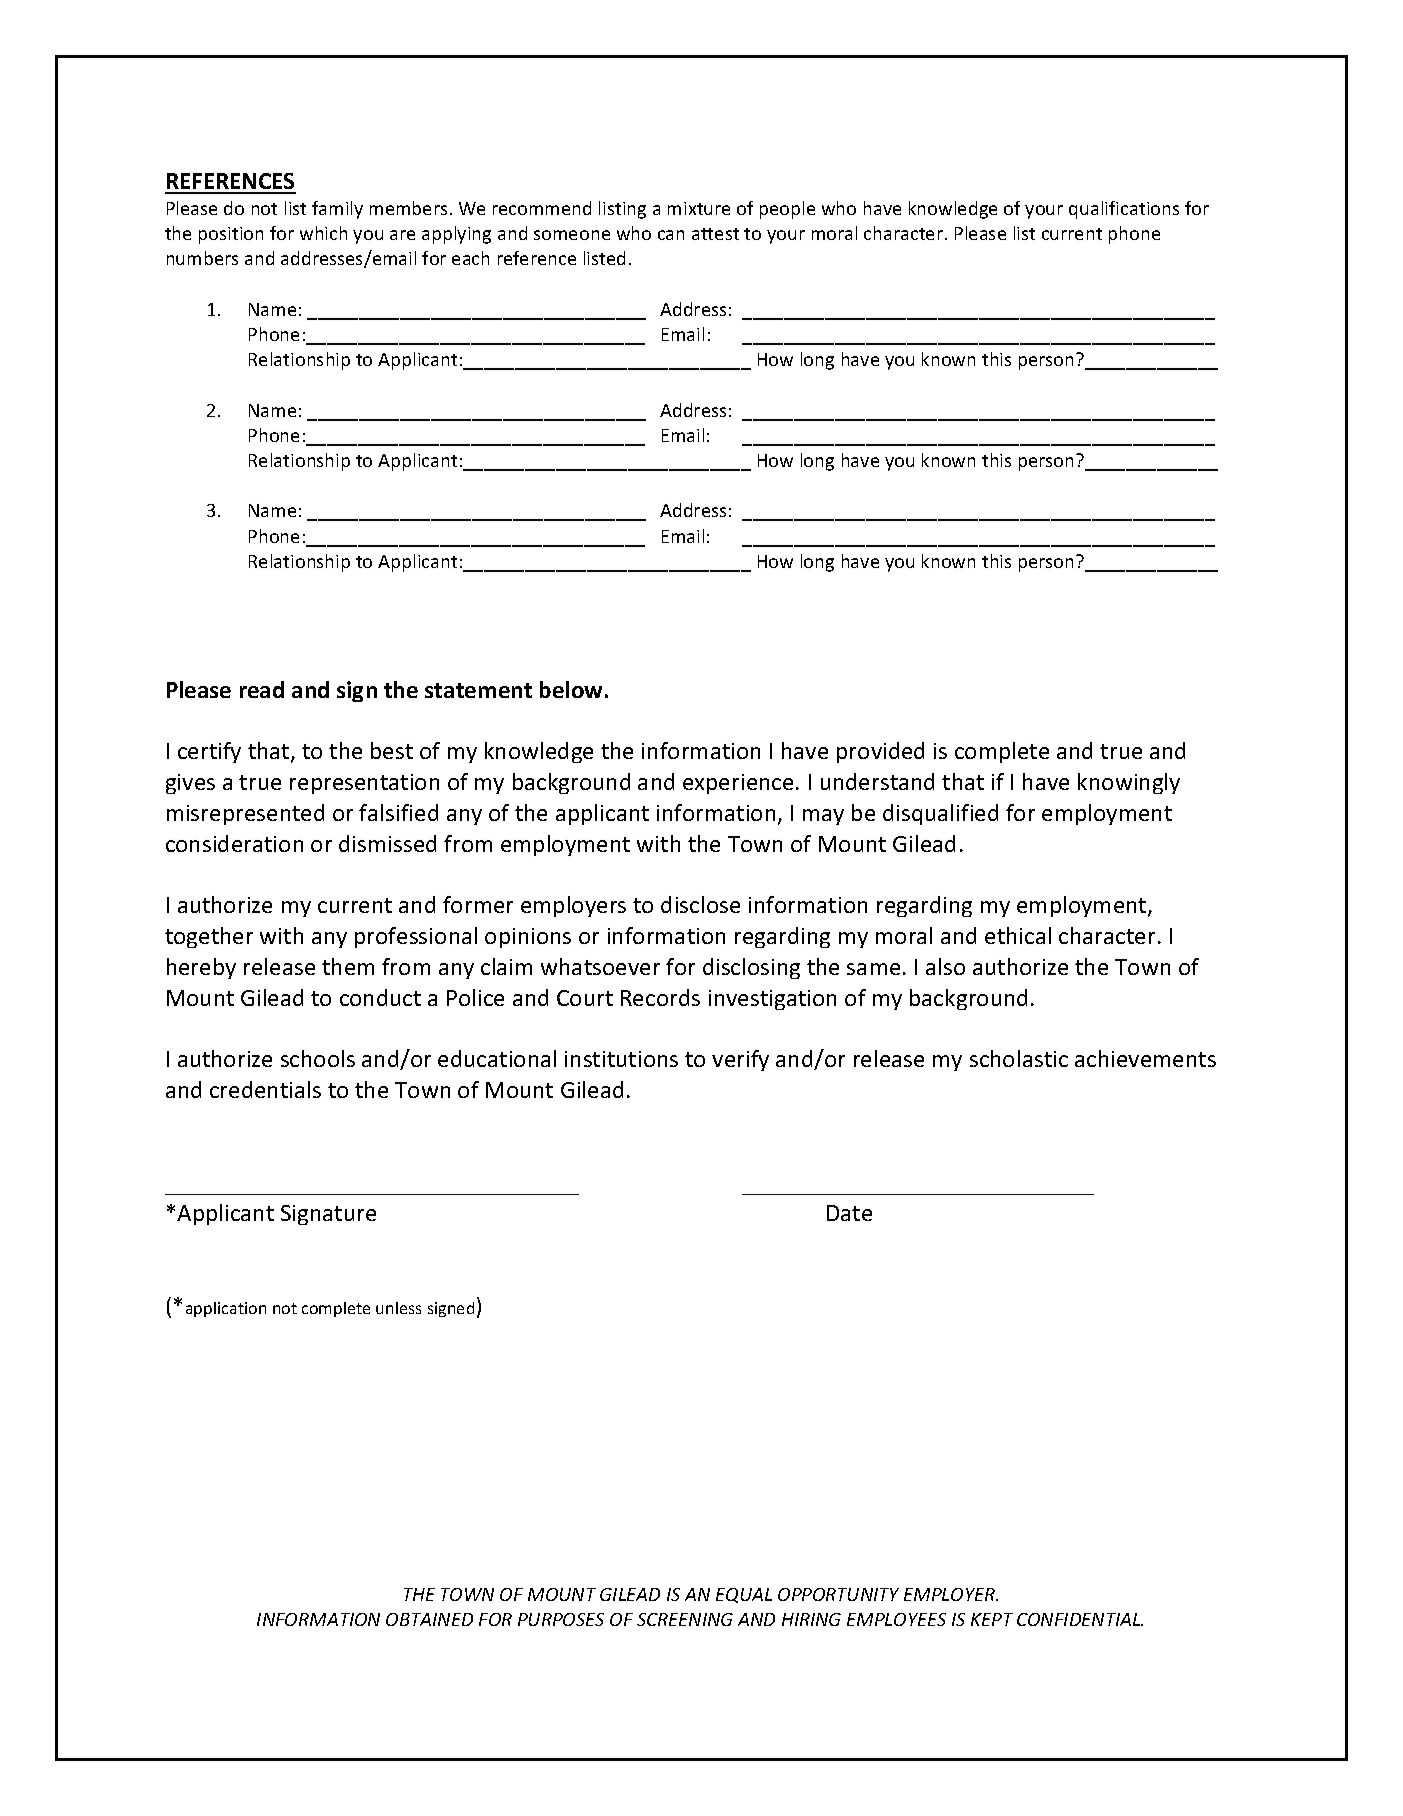 The image size is (1403, 1816). I want to click on them, so click(348, 966).
